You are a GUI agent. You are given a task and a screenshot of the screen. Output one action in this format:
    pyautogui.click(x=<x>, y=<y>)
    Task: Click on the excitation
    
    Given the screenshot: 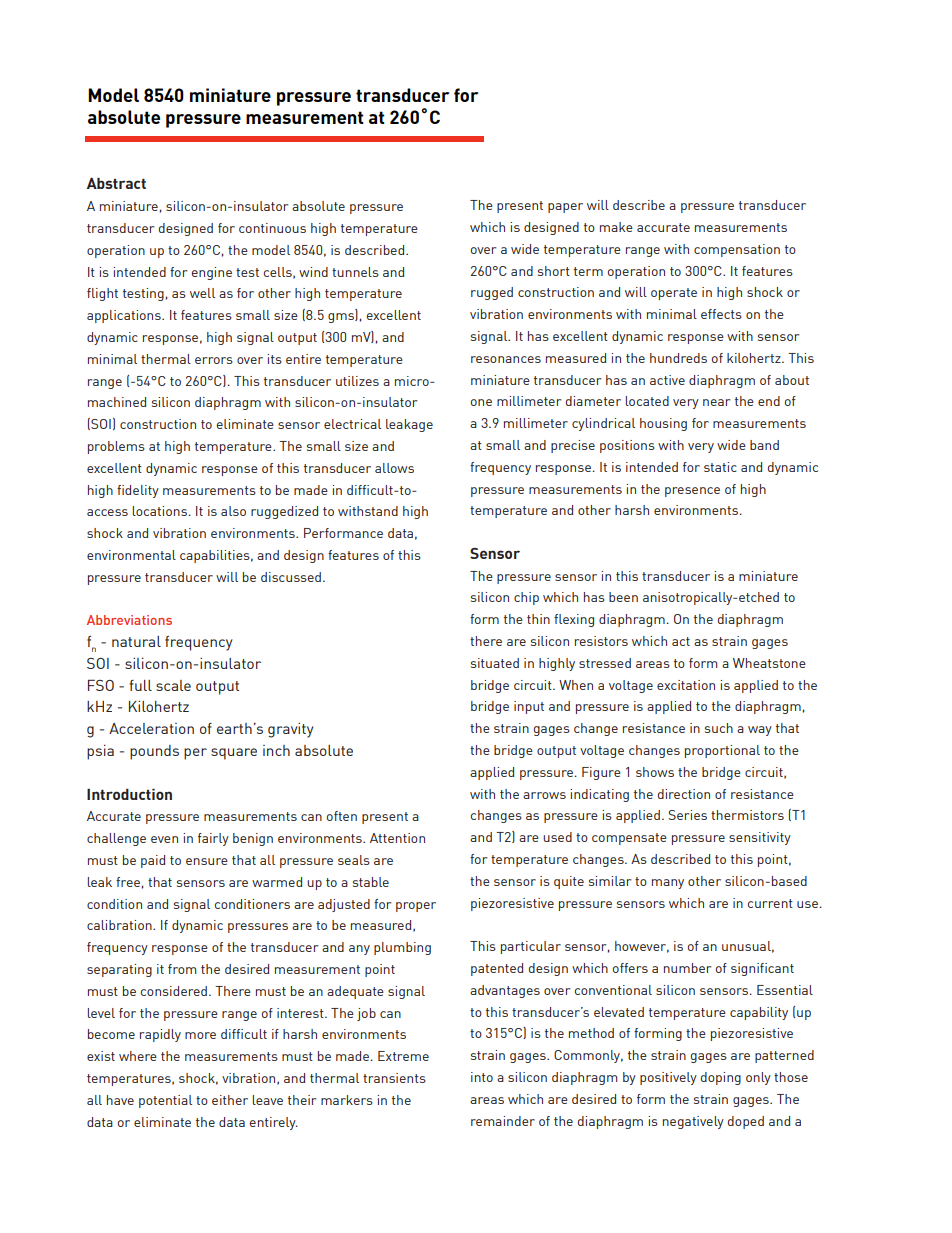 What is the action you would take?
    pyautogui.click(x=686, y=685)
